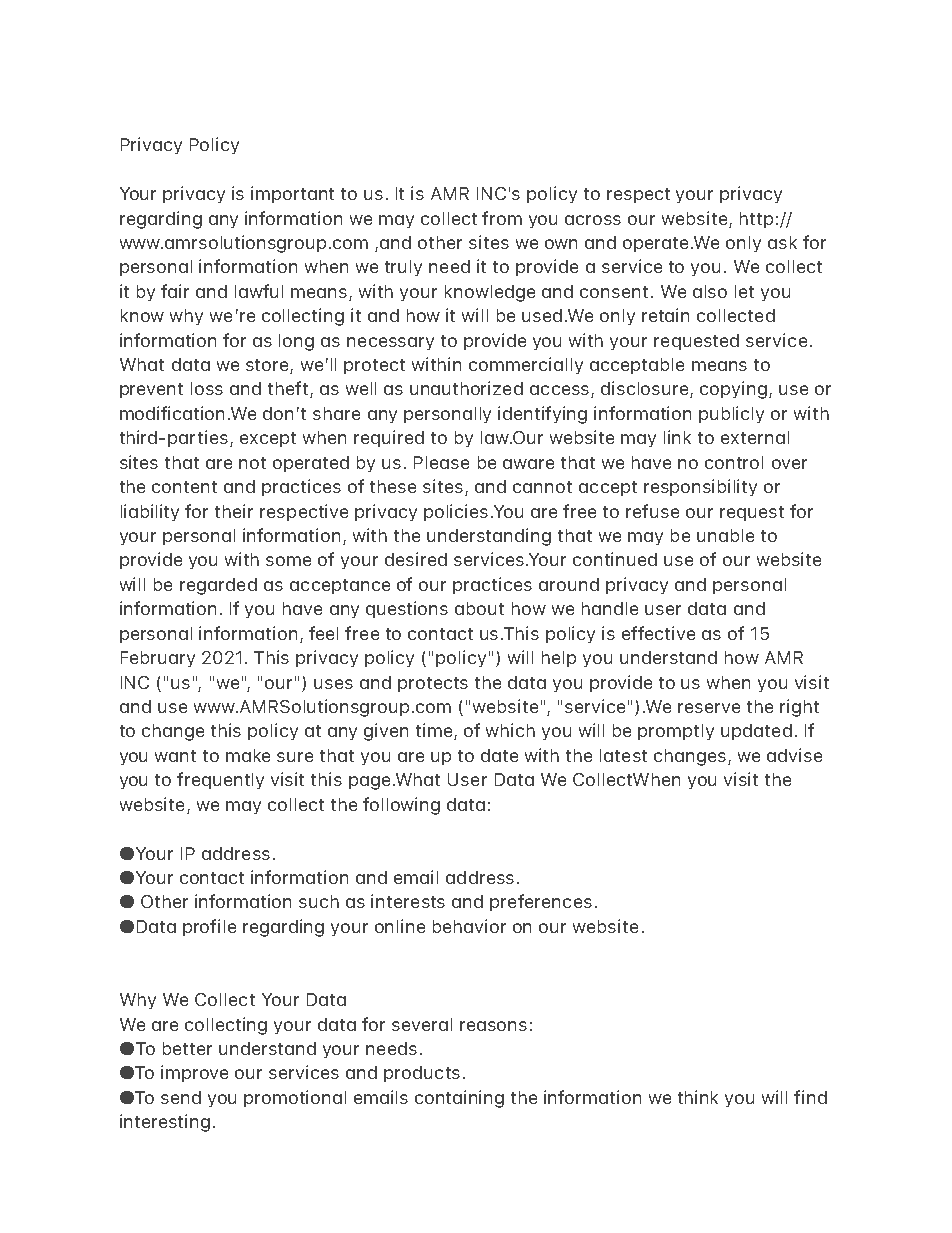 The height and width of the screenshot is (1233, 952). What do you see at coordinates (234, 511) in the screenshot?
I see `their` at bounding box center [234, 511].
